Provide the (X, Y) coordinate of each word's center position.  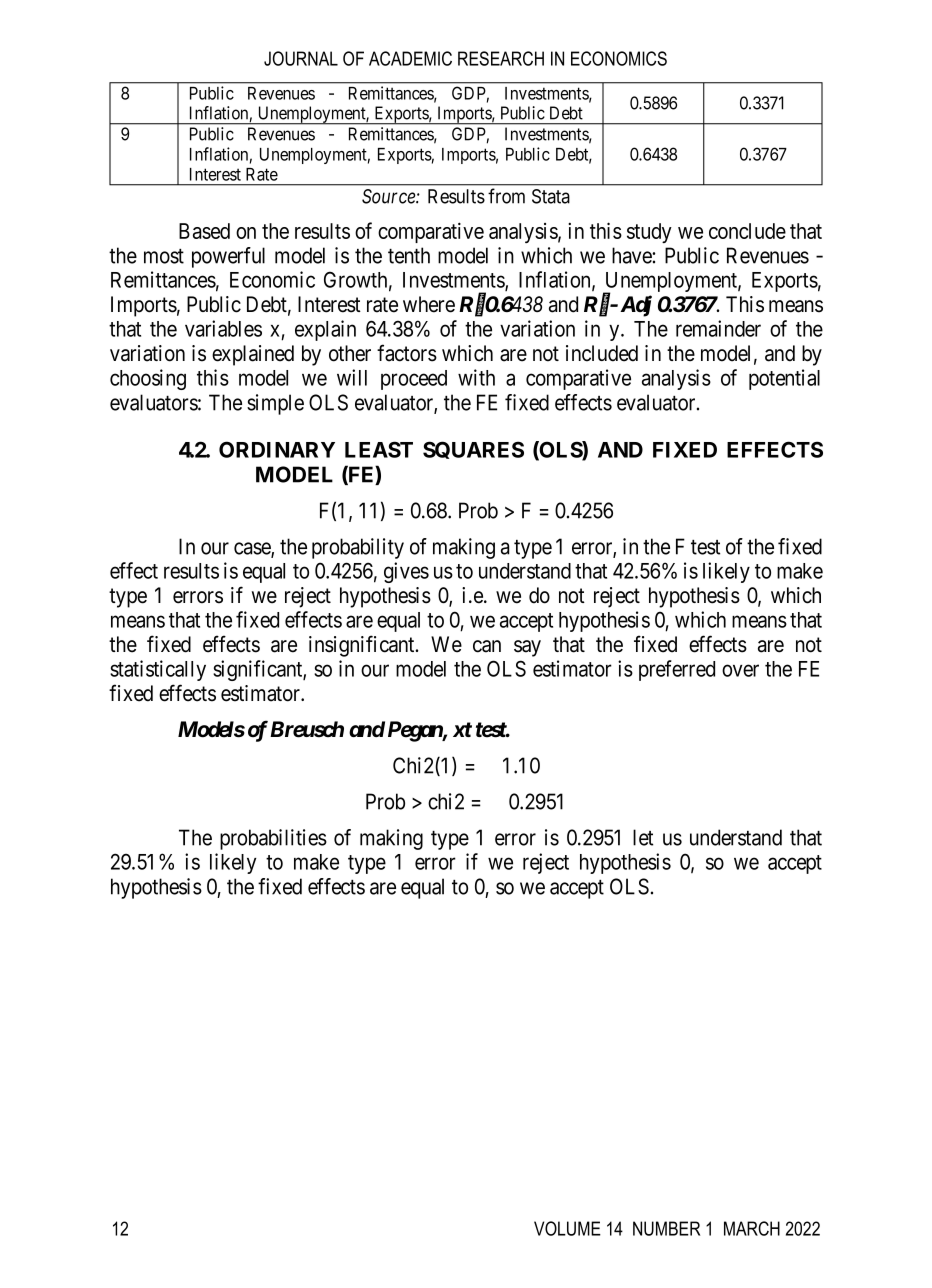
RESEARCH (501, 58)
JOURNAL (301, 58)
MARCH (752, 1228)
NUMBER (666, 1228)
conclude (747, 231)
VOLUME (567, 1228)
